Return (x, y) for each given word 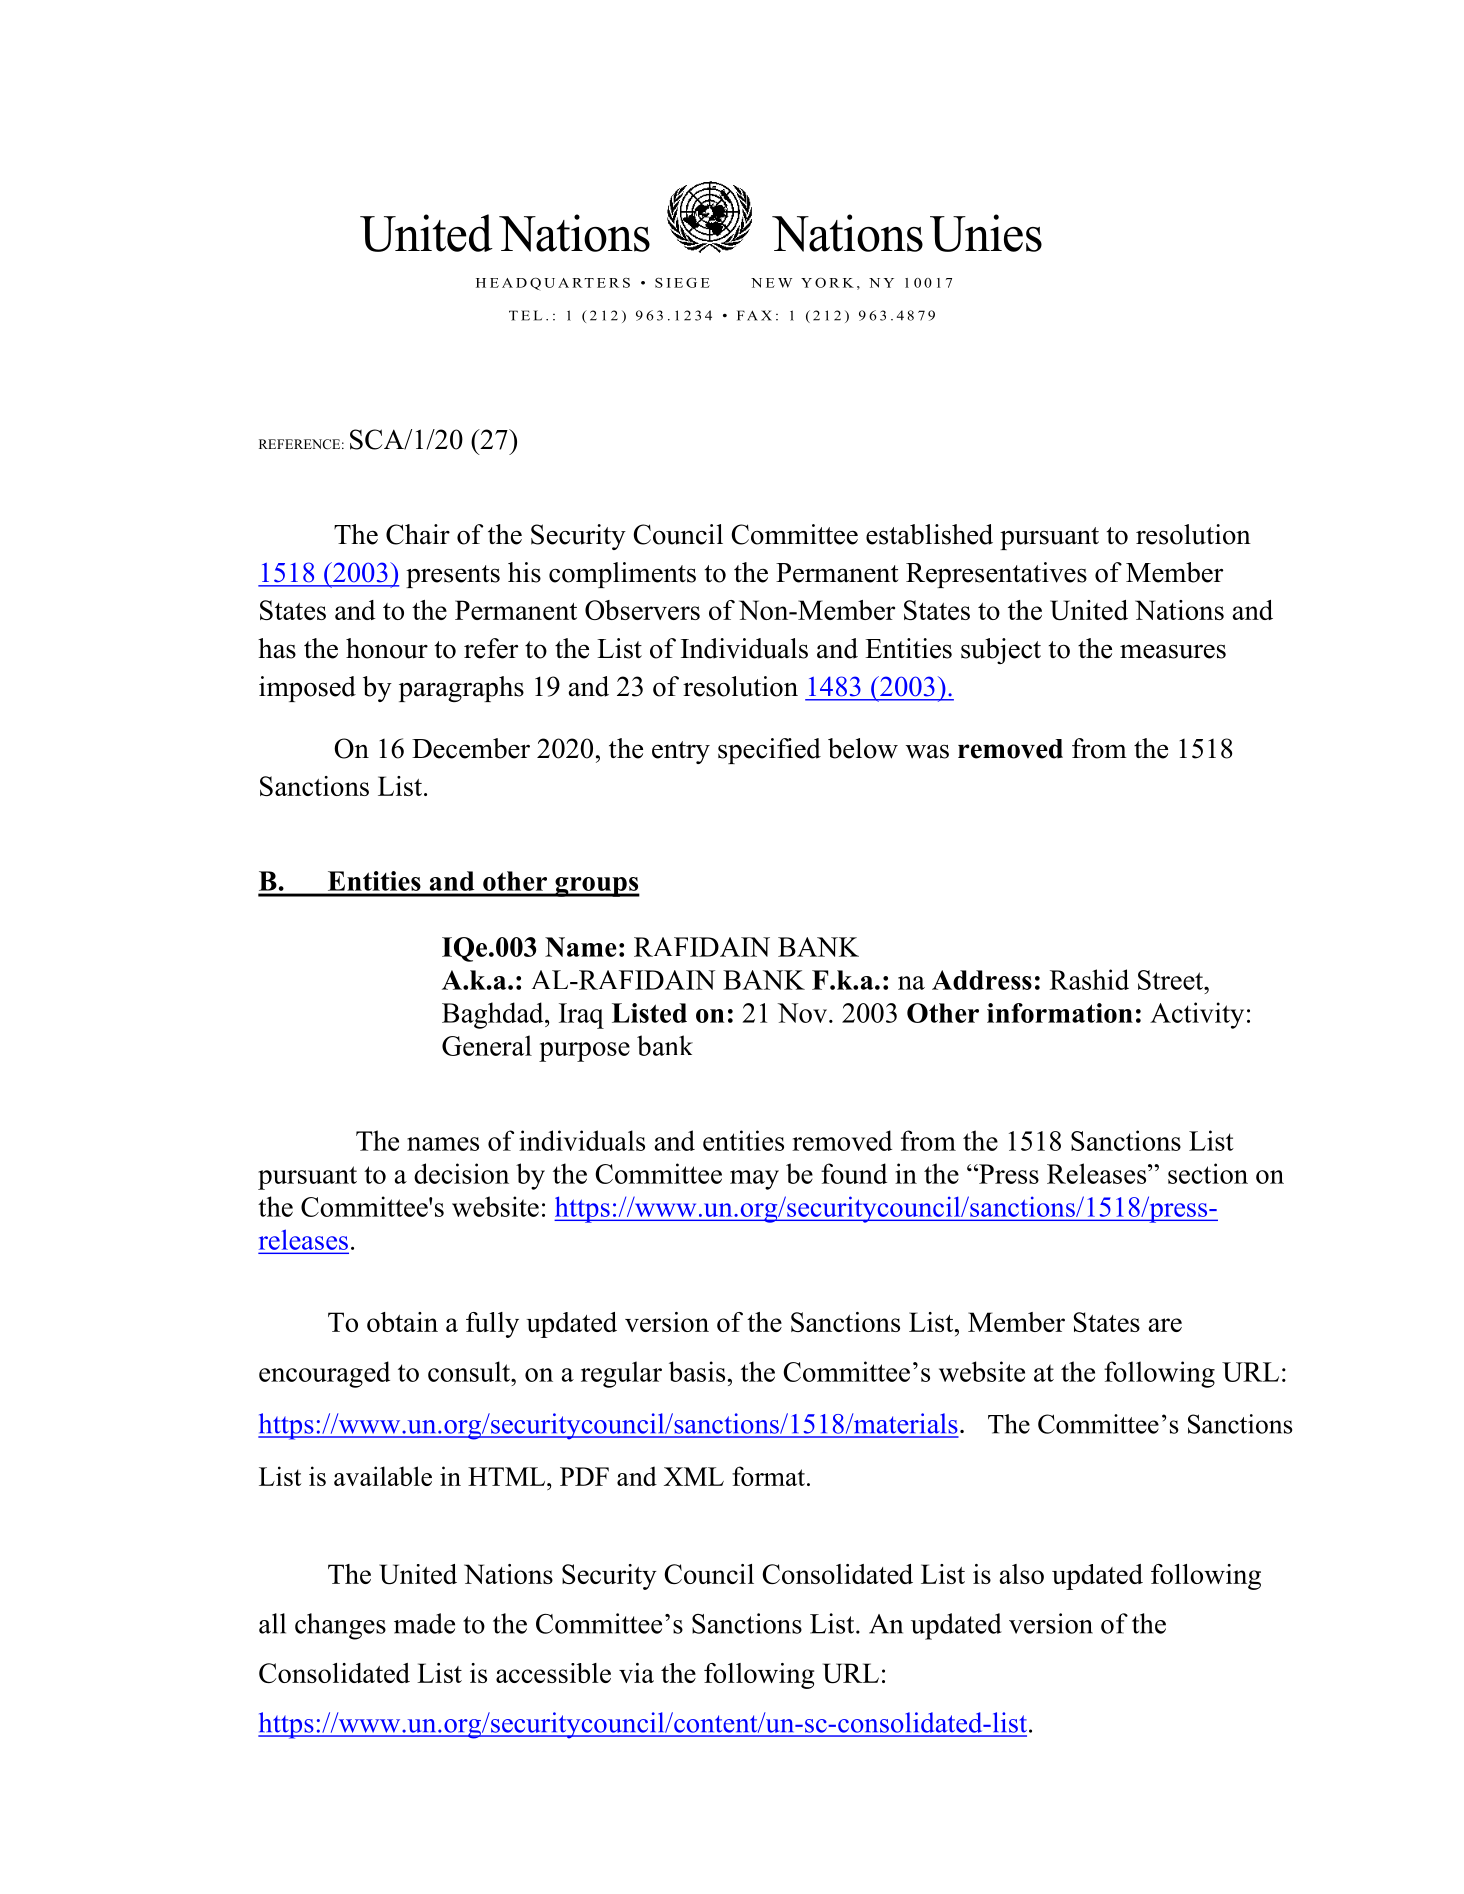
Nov (804, 1013)
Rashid (1089, 979)
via (636, 1673)
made (424, 1623)
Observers (642, 610)
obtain (402, 1322)
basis (697, 1371)
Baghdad (494, 1015)
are (1165, 1325)
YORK (827, 282)
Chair (418, 534)
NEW (771, 283)
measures (1173, 651)
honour (387, 648)
